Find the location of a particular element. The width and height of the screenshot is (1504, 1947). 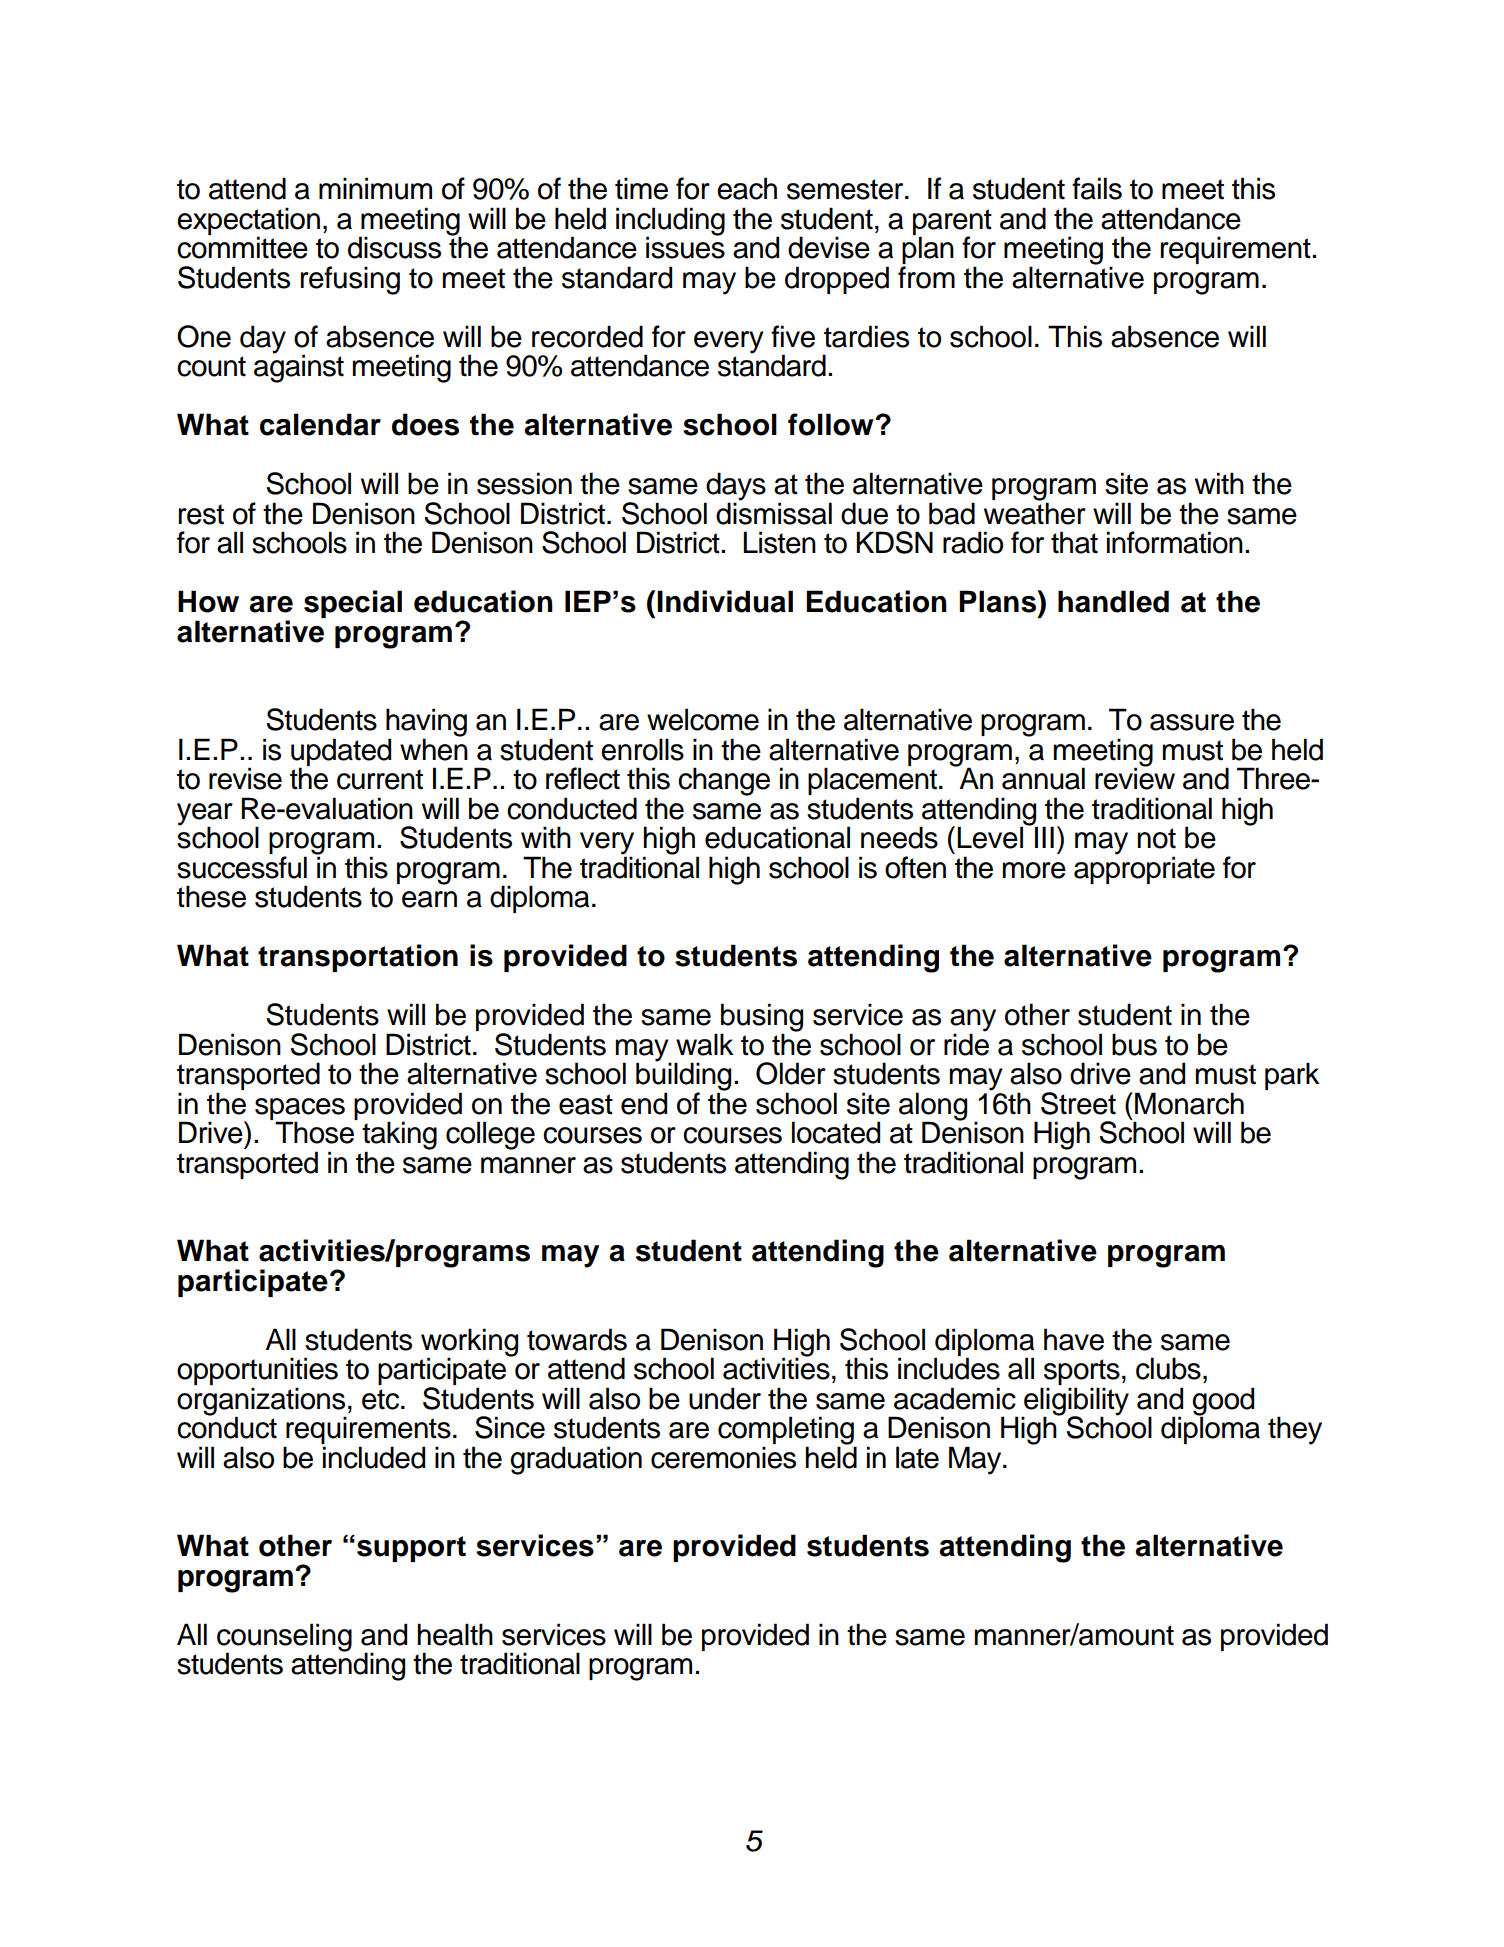

fails is located at coordinates (1097, 188).
